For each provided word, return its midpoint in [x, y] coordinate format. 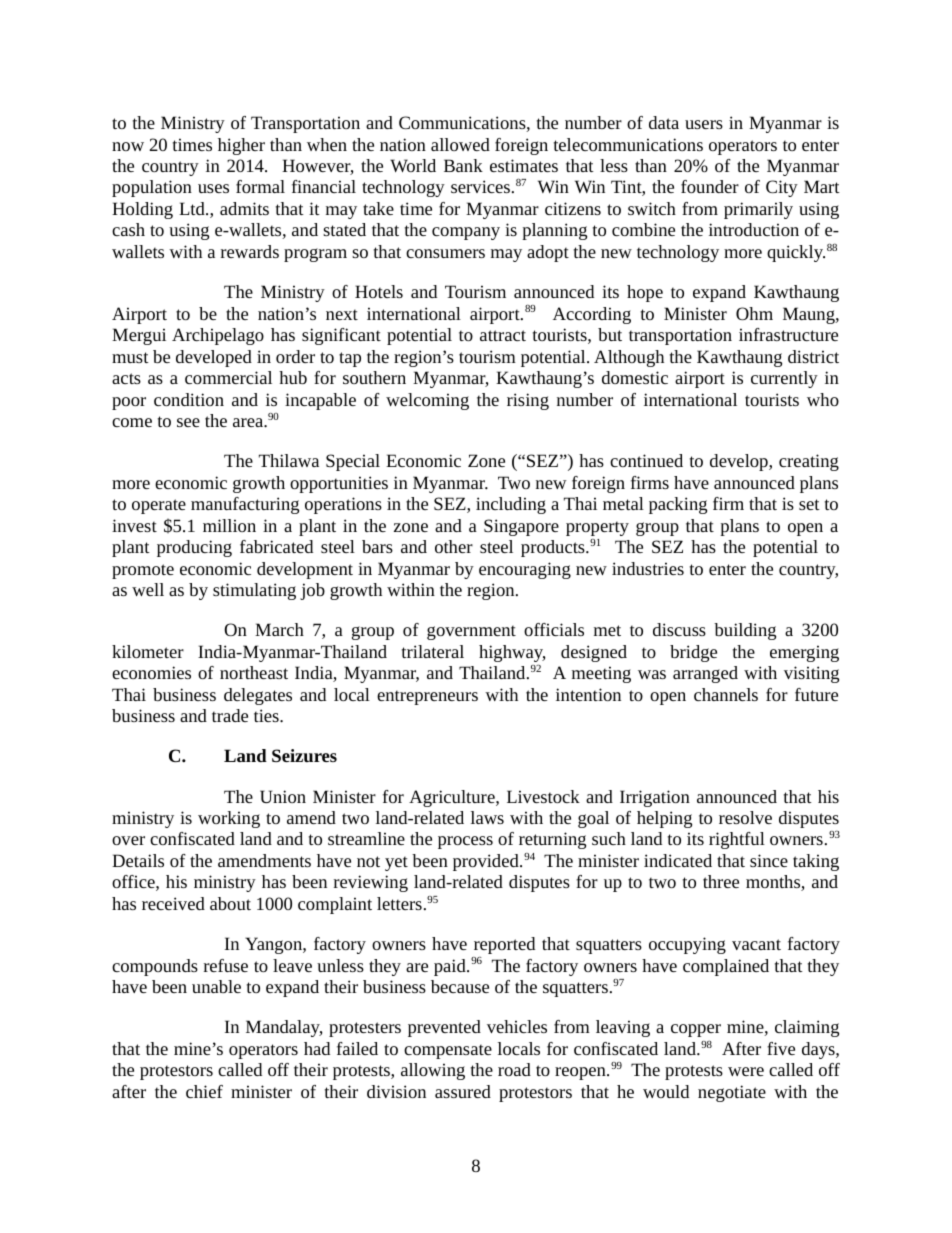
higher [241, 146]
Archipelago [218, 336]
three [721, 881]
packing [678, 505]
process [465, 842]
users [704, 124]
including [511, 505]
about [230, 903]
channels [726, 694]
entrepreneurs [427, 697]
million [229, 525]
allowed [460, 144]
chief [204, 1091]
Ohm [754, 313]
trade [230, 715]
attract [503, 335]
